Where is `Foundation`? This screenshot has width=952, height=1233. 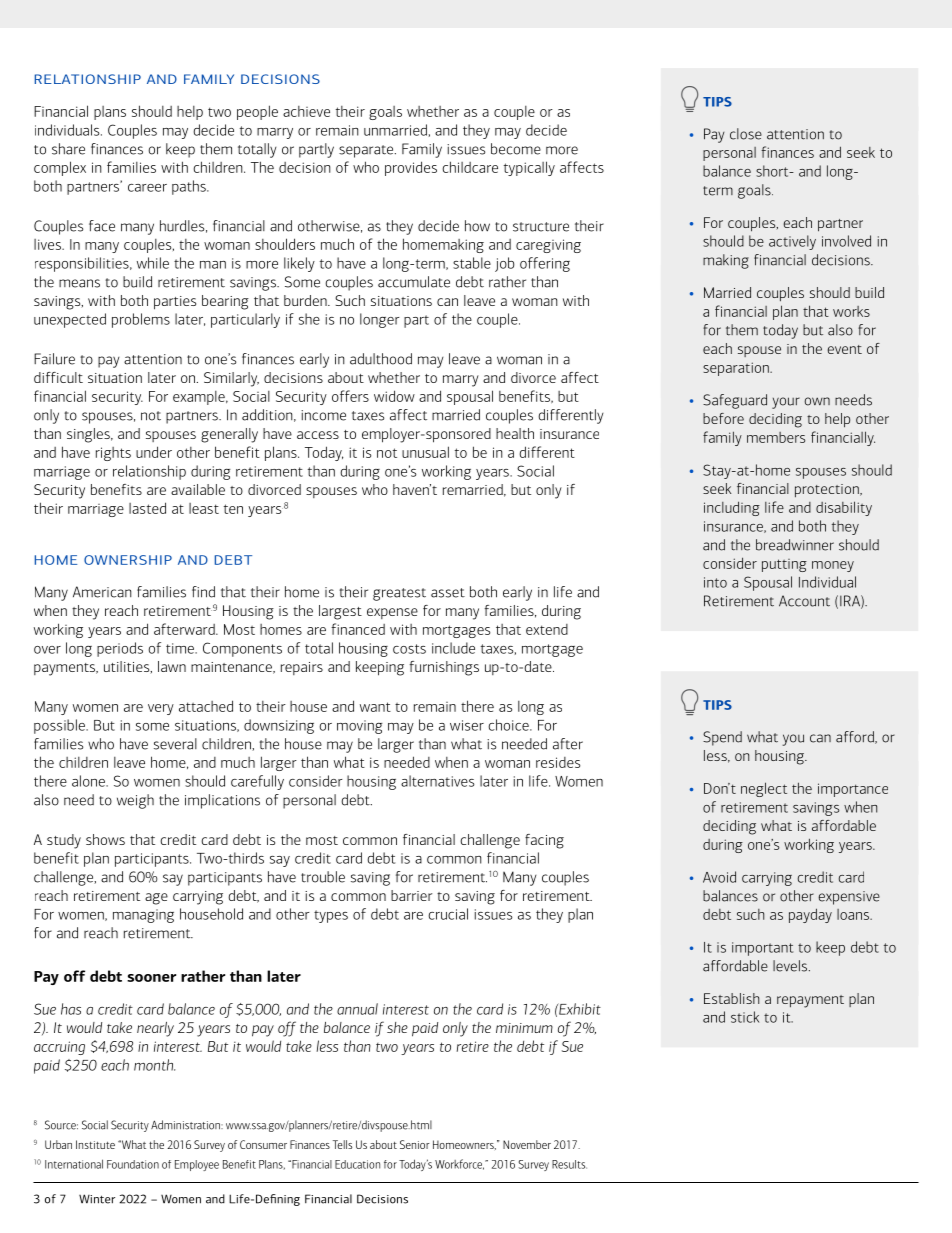 Foundation is located at coordinates (133, 1164).
